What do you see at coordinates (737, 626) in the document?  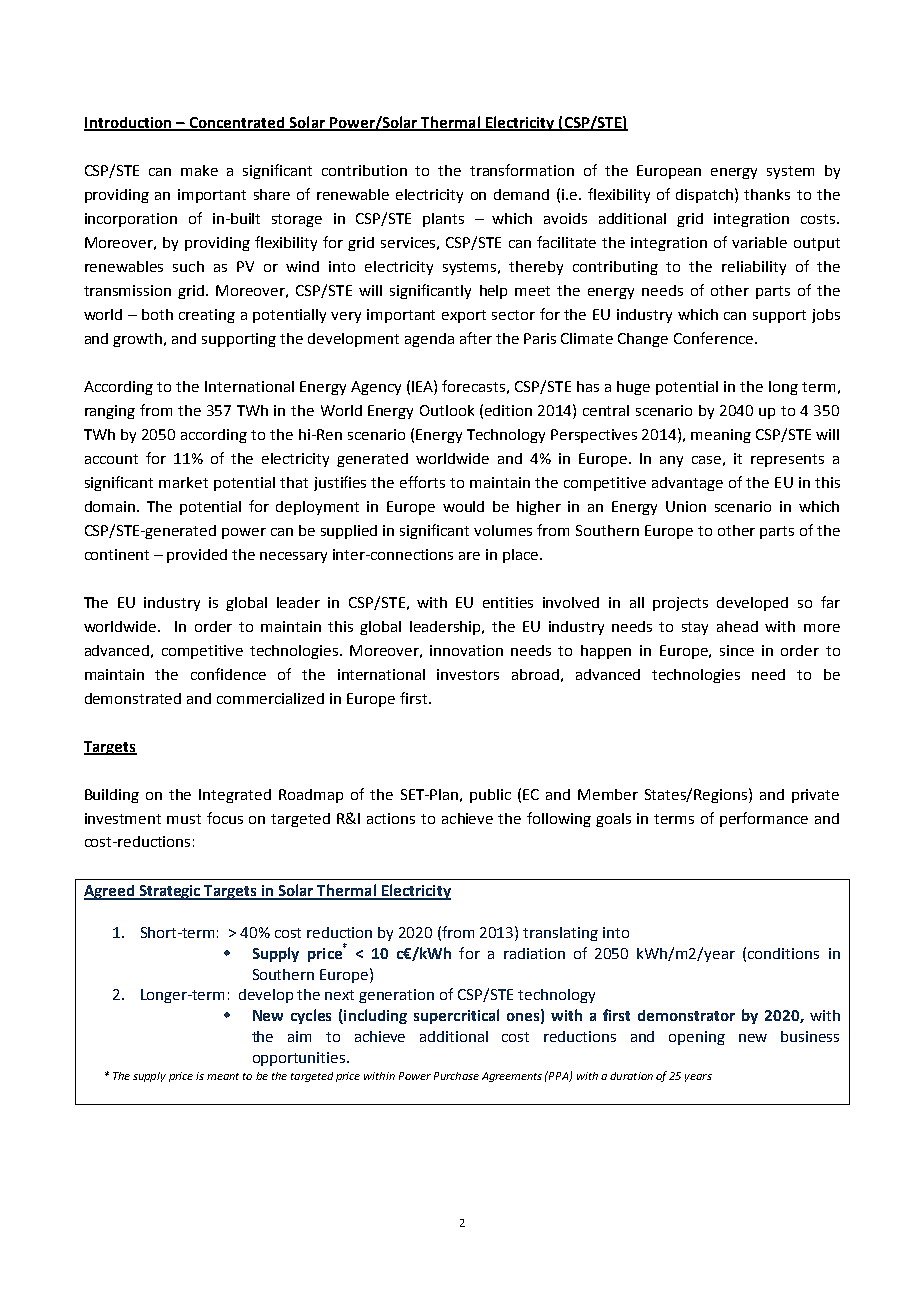 I see `ahead` at bounding box center [737, 626].
